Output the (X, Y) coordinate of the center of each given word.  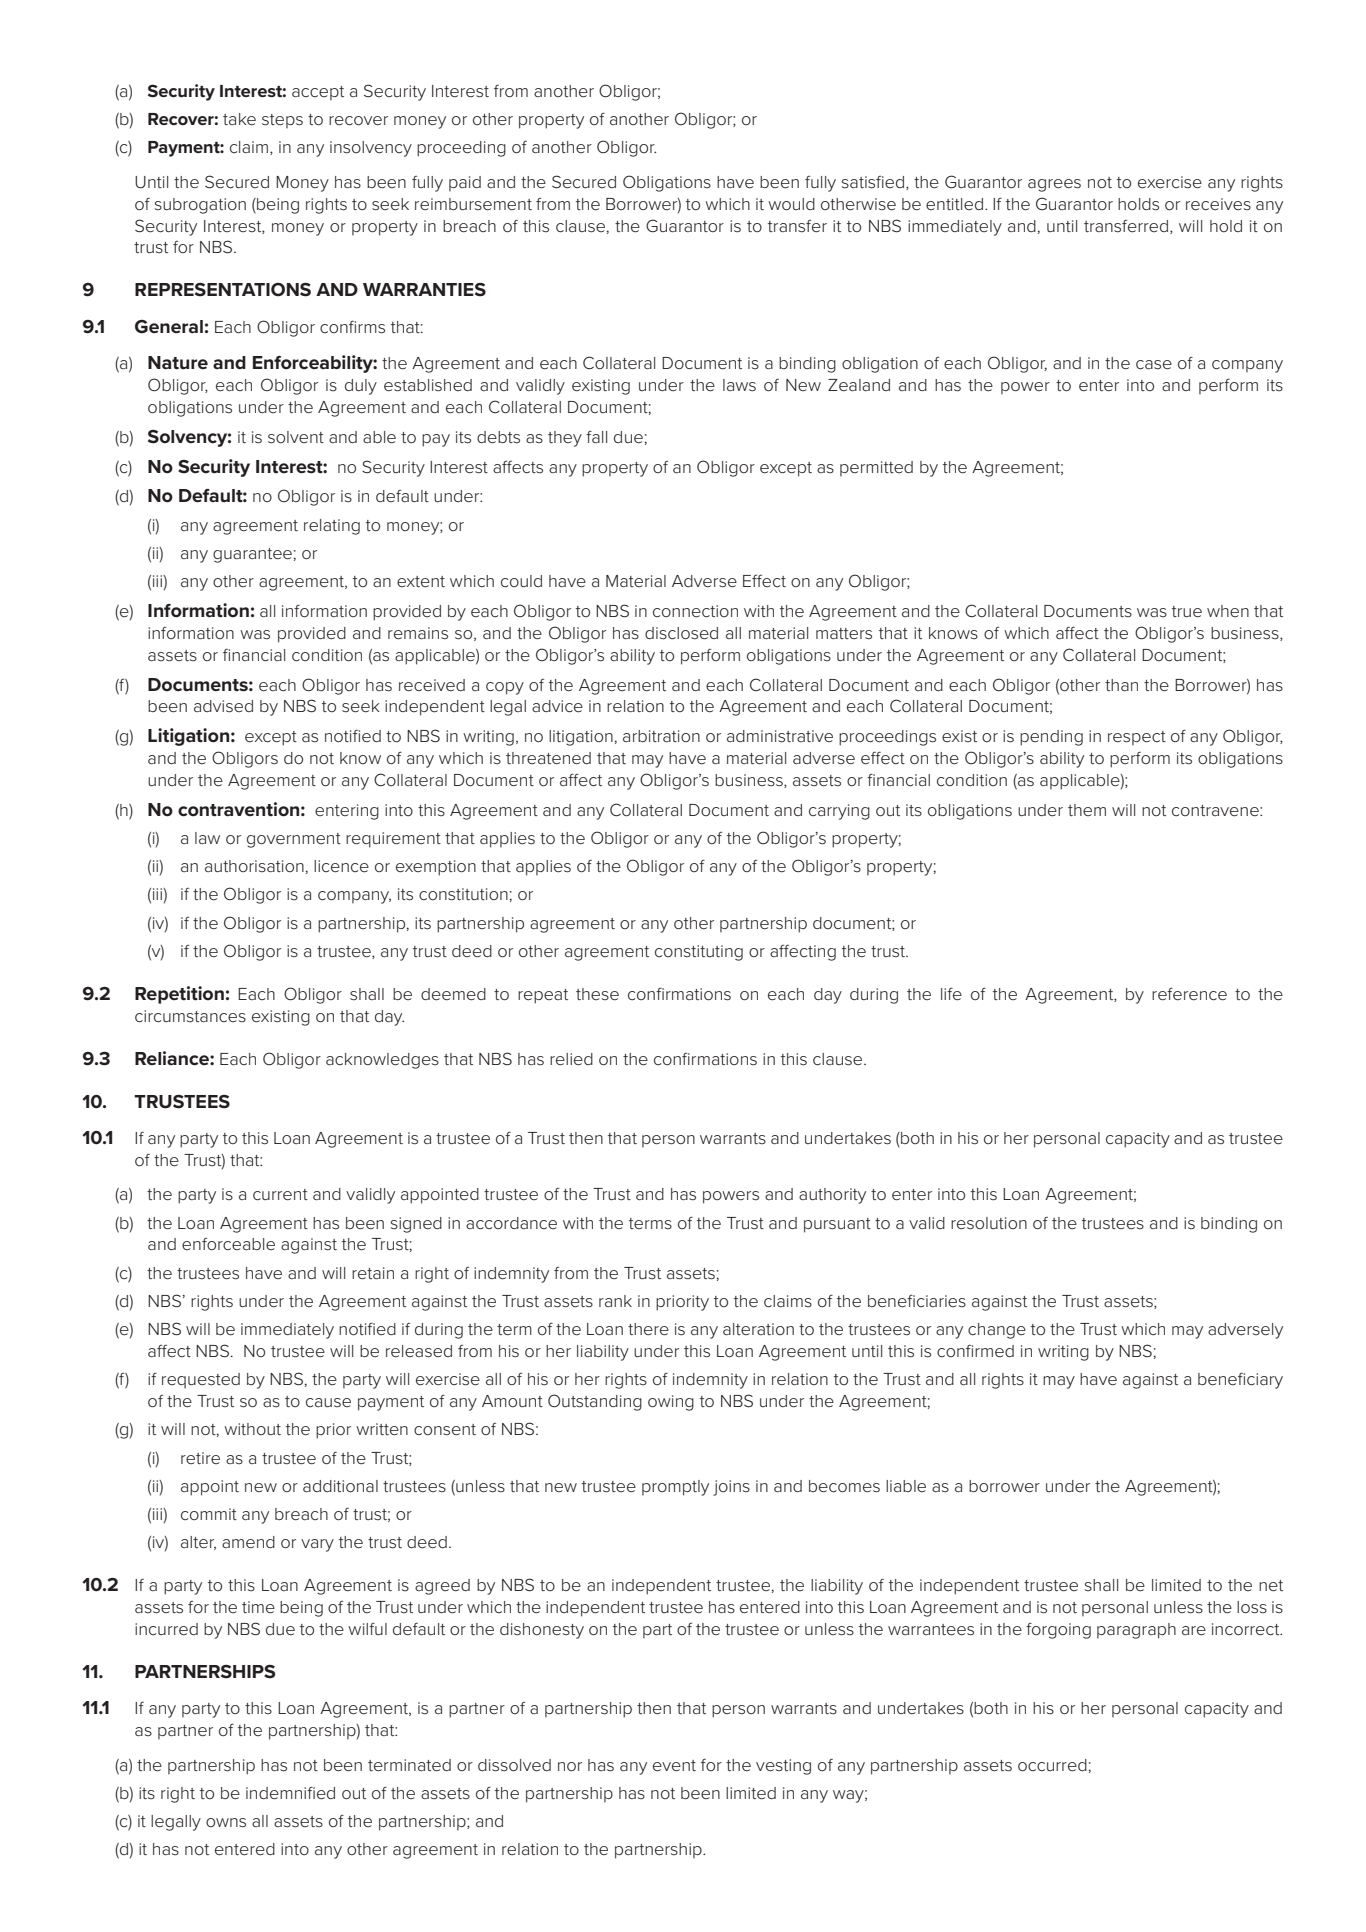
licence (341, 866)
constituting (699, 953)
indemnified (290, 1792)
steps (282, 121)
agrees (1054, 185)
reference (1189, 993)
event (674, 1765)
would (791, 204)
